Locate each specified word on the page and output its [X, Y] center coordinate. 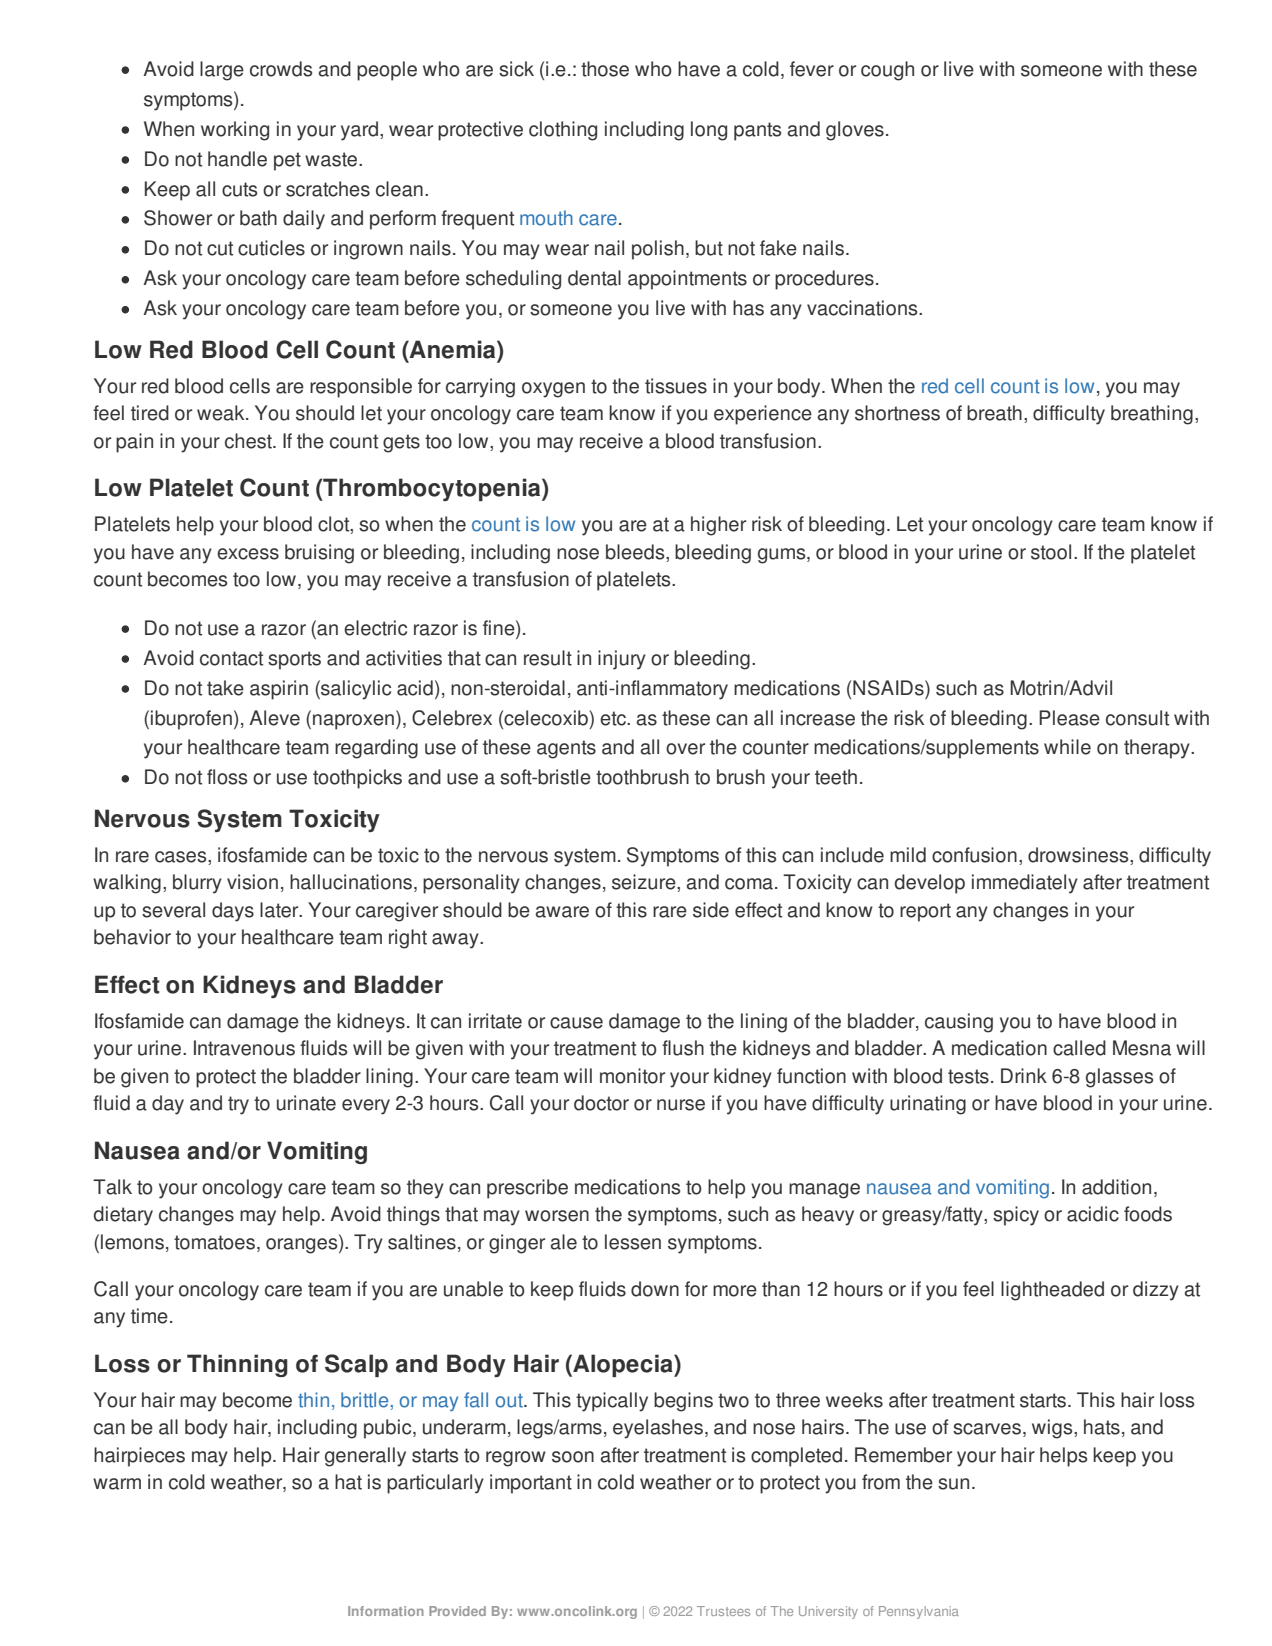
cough [887, 71]
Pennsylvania [919, 1612]
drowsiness [1079, 856]
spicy [1016, 1216]
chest [250, 441]
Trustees [723, 1611]
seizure [645, 883]
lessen [633, 1242]
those [605, 69]
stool [1051, 552]
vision [252, 882]
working [235, 131]
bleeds [636, 553]
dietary [123, 1216]
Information [386, 1611]
